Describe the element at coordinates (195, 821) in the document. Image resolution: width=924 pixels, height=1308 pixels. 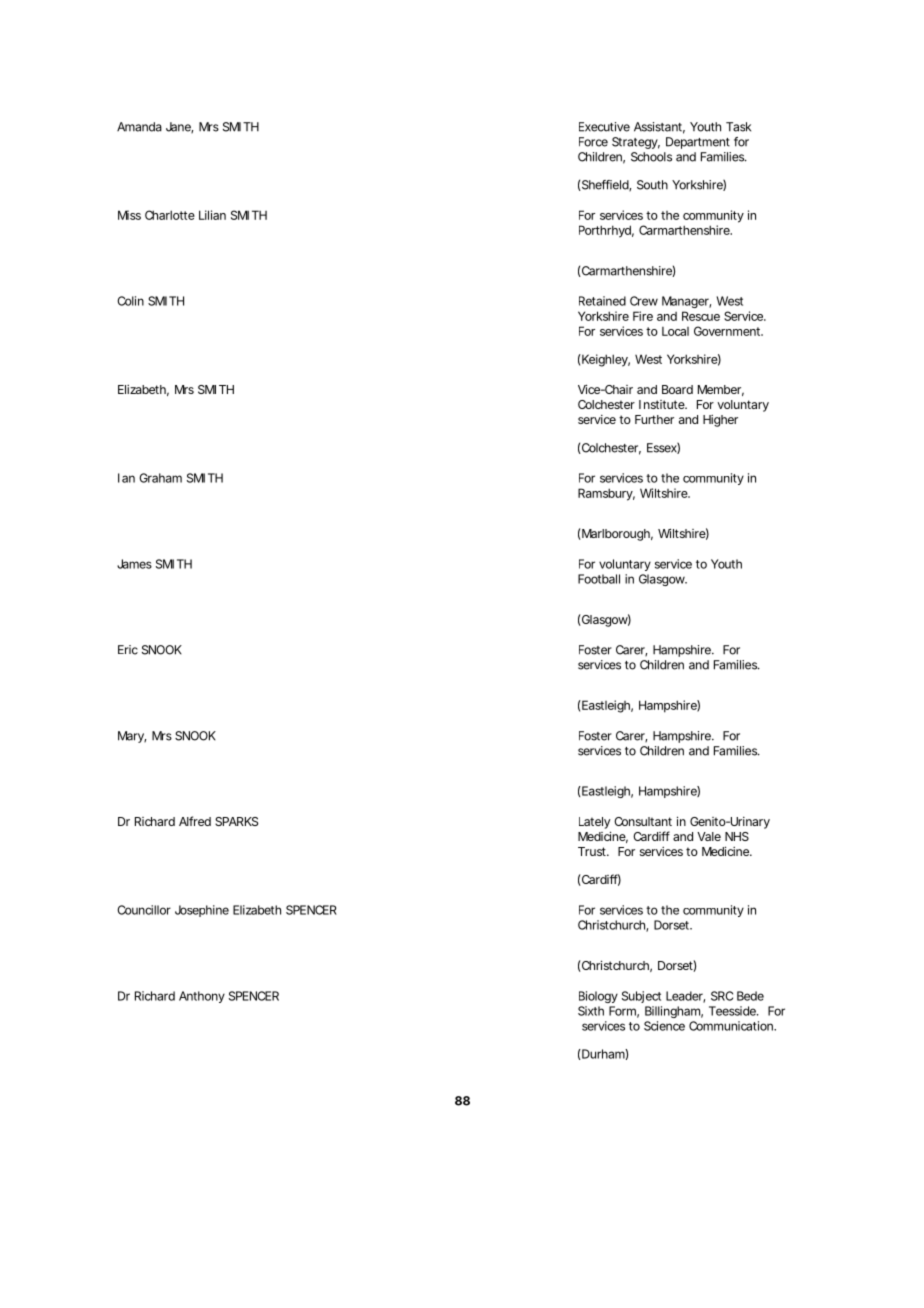
I see `Alfred` at that location.
